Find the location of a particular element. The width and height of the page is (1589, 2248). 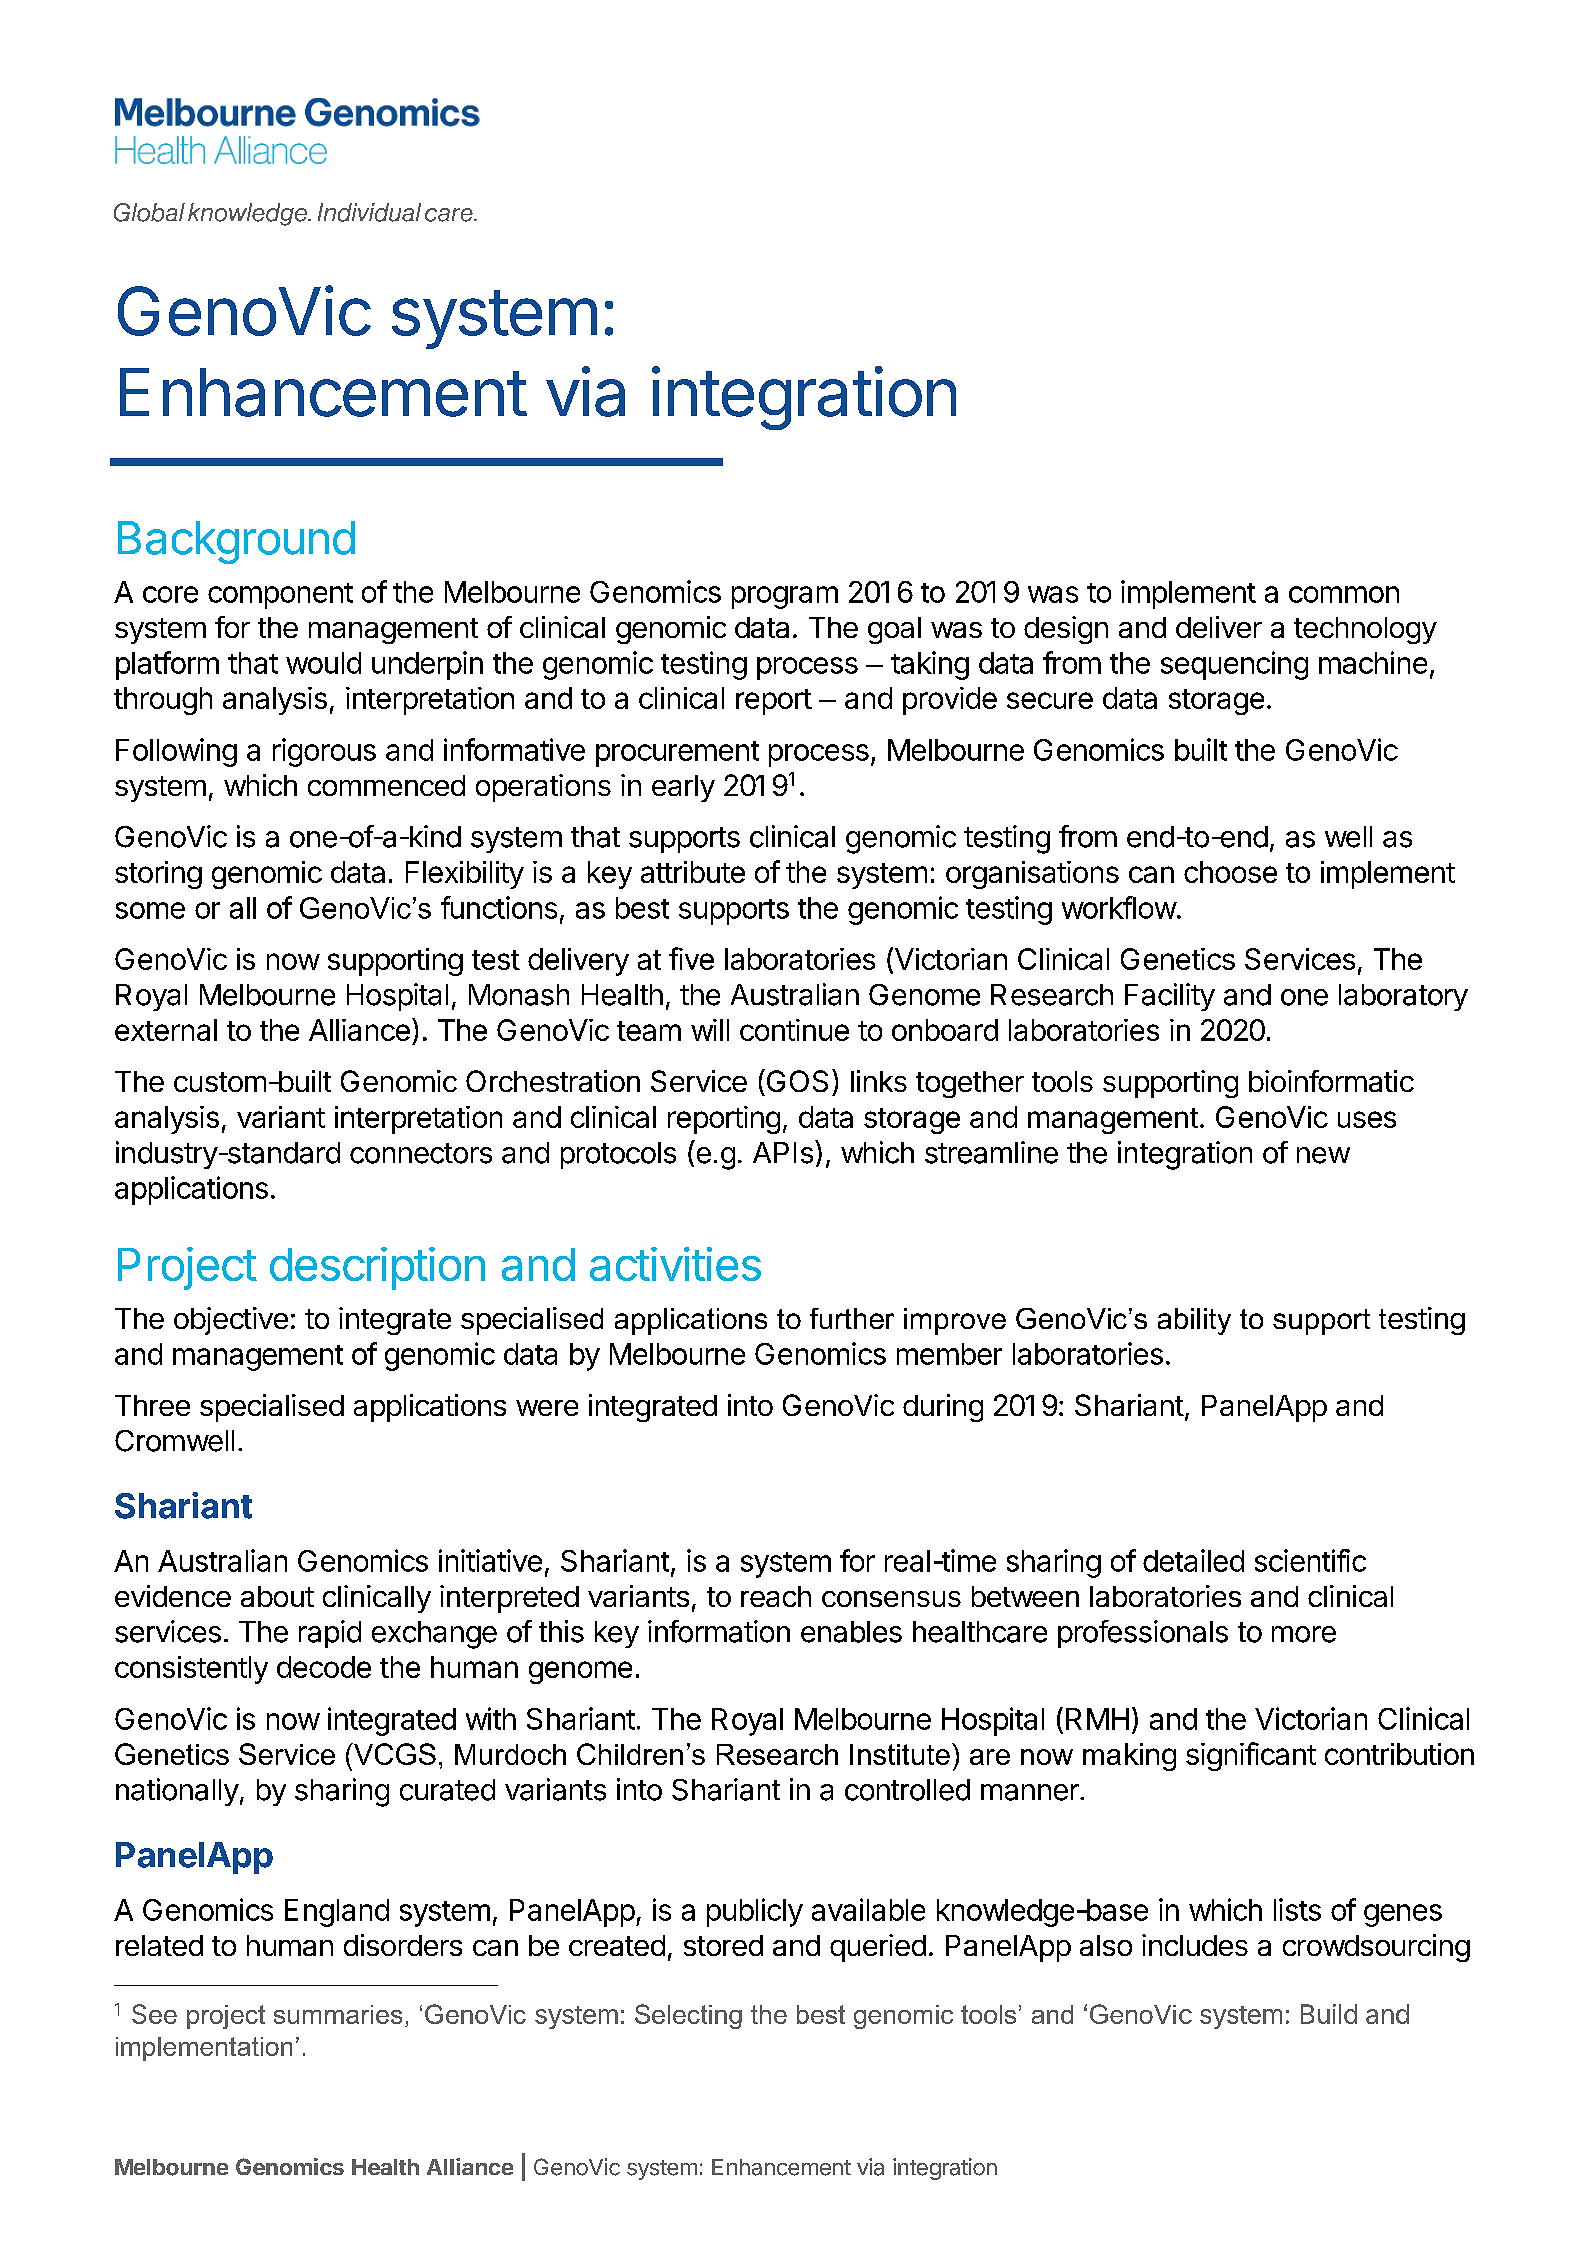

stored is located at coordinates (723, 1945).
